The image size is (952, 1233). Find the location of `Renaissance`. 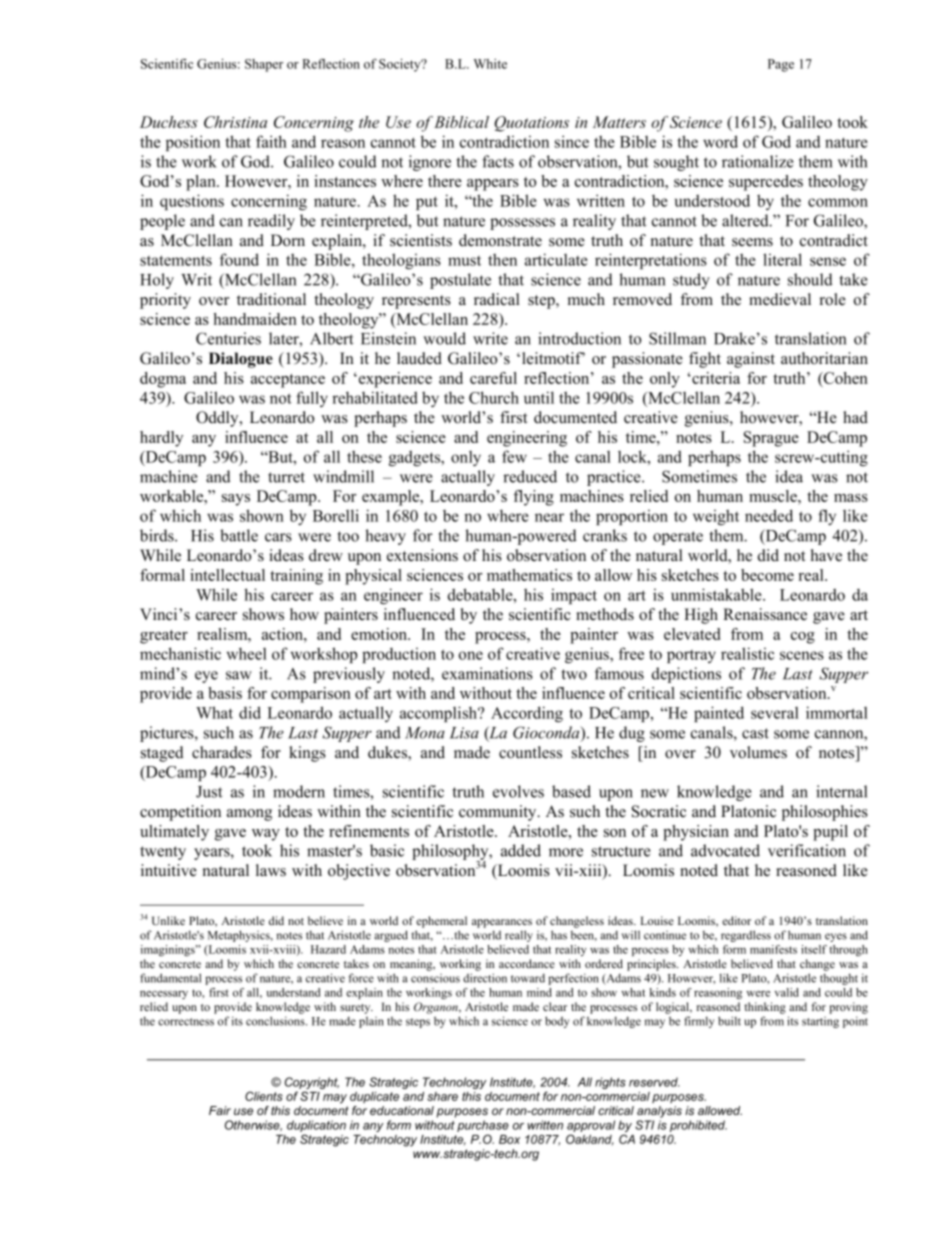

Renaissance is located at coordinates (765, 614).
